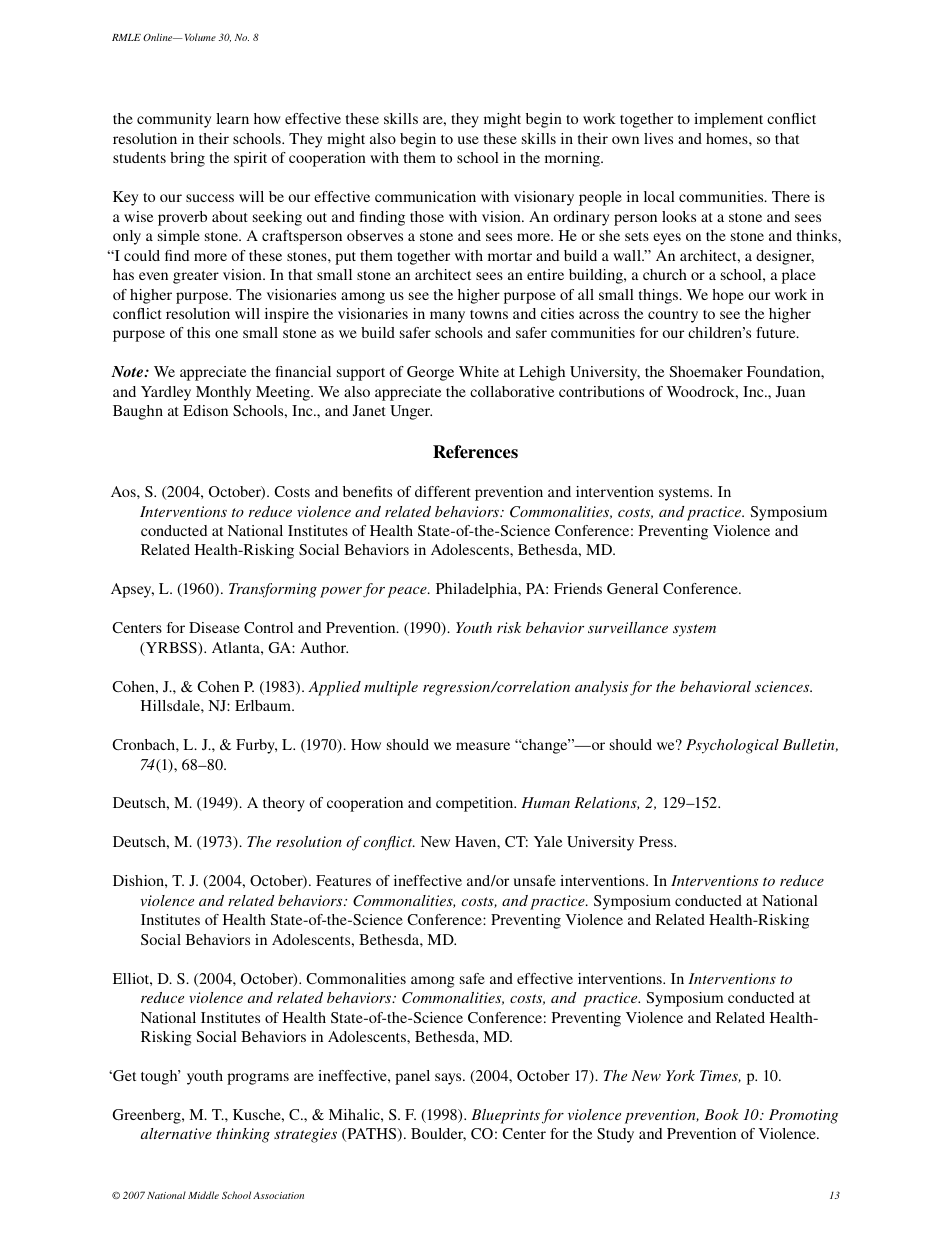  Describe the element at coordinates (284, 804) in the screenshot. I see `theory` at that location.
